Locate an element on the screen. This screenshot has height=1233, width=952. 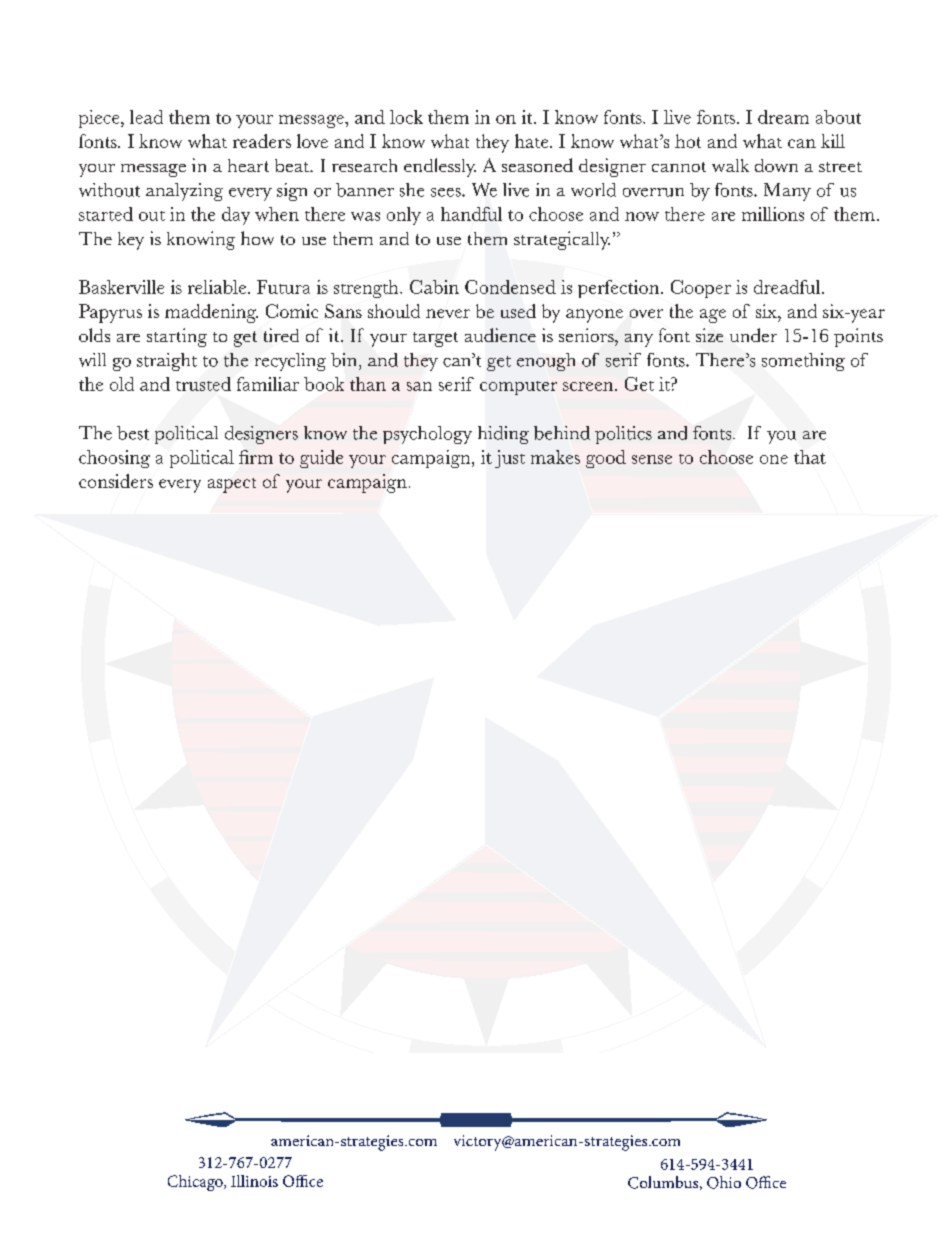
considers is located at coordinates (116, 481).
